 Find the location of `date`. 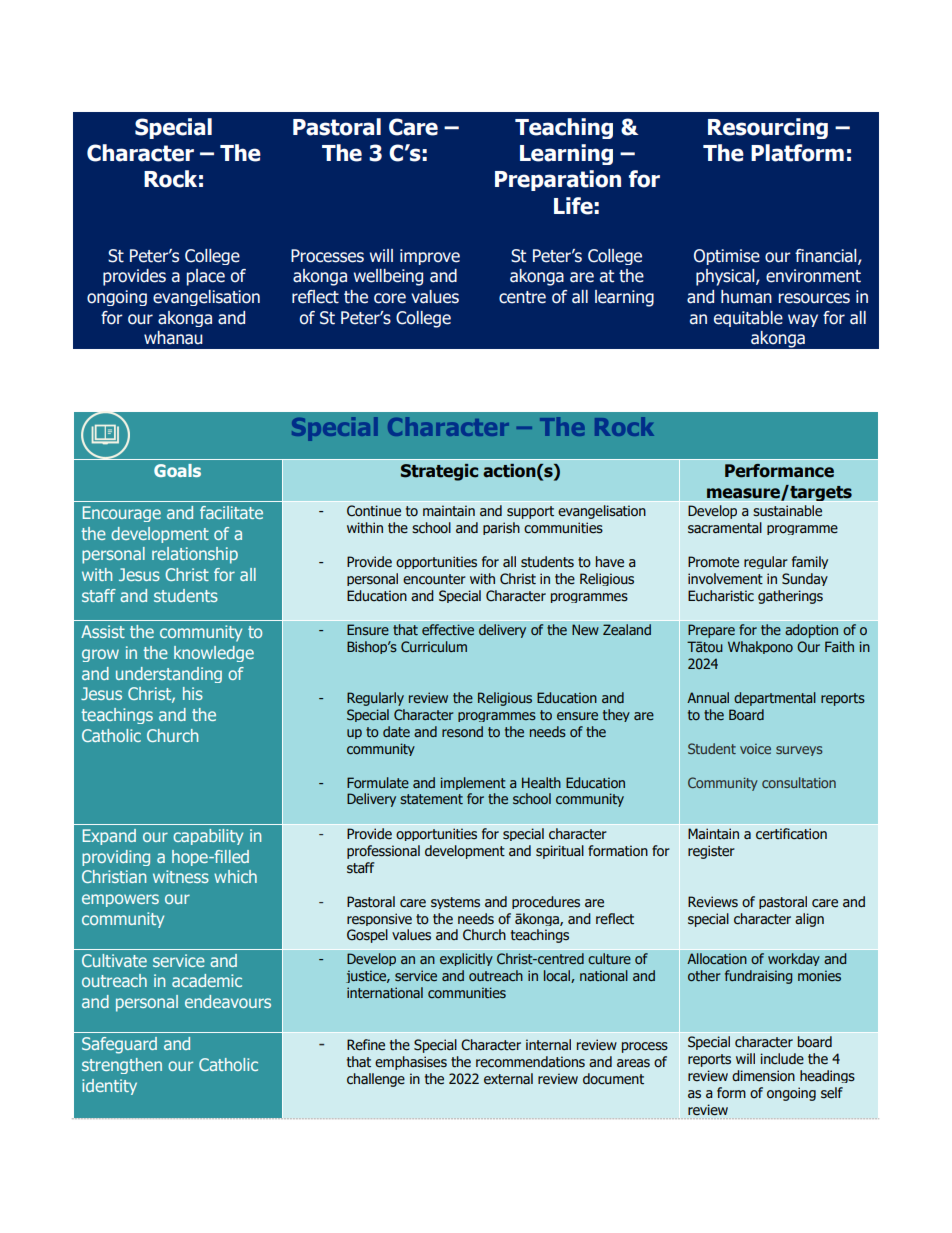

date is located at coordinates (396, 731).
